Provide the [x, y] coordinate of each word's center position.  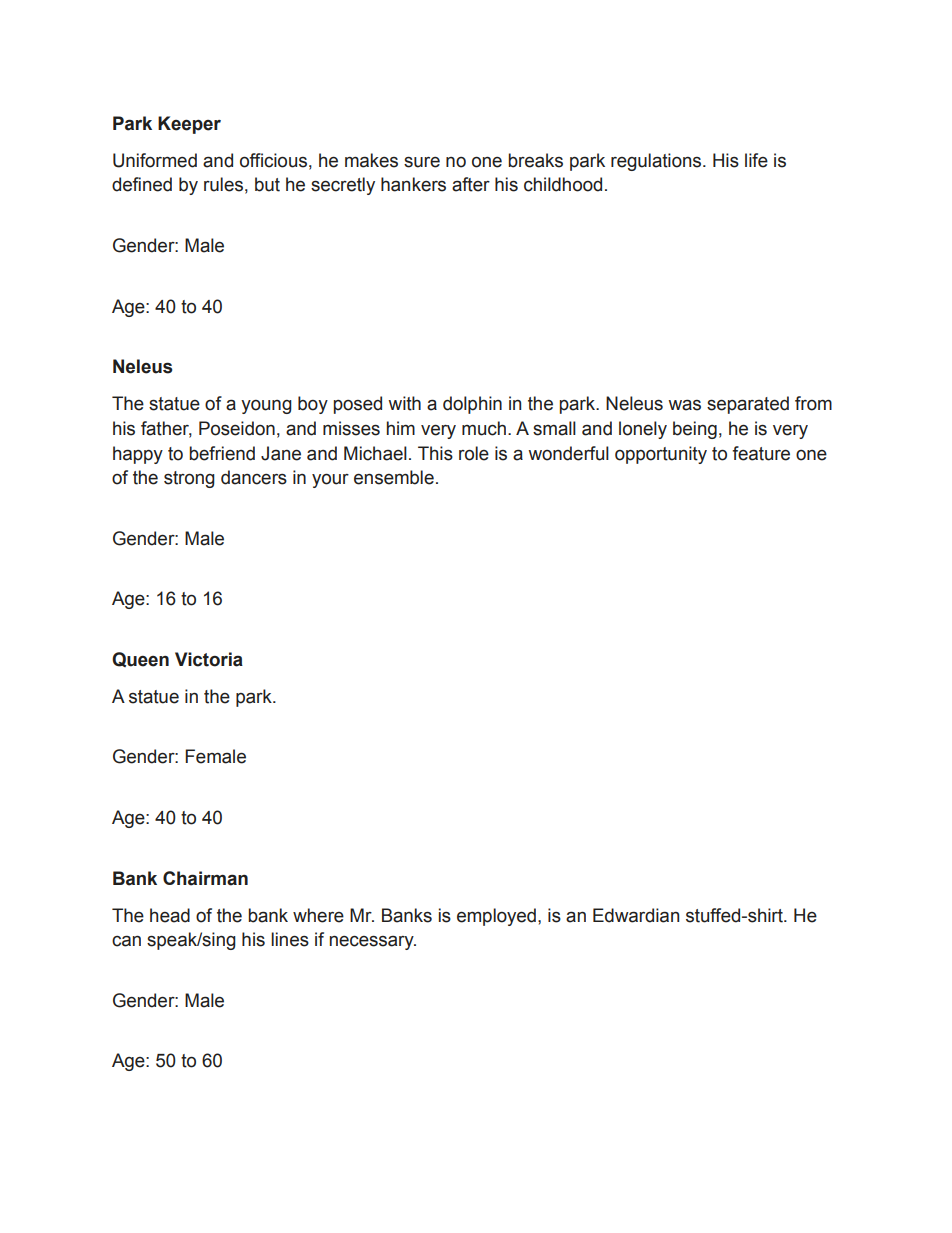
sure [422, 162]
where [318, 915]
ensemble [394, 477]
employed [496, 917]
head [170, 915]
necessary [373, 942]
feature [761, 453]
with [404, 403]
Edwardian [636, 915]
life [756, 160]
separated [748, 405]
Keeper [189, 125]
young [266, 407]
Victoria [209, 659]
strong [189, 479]
